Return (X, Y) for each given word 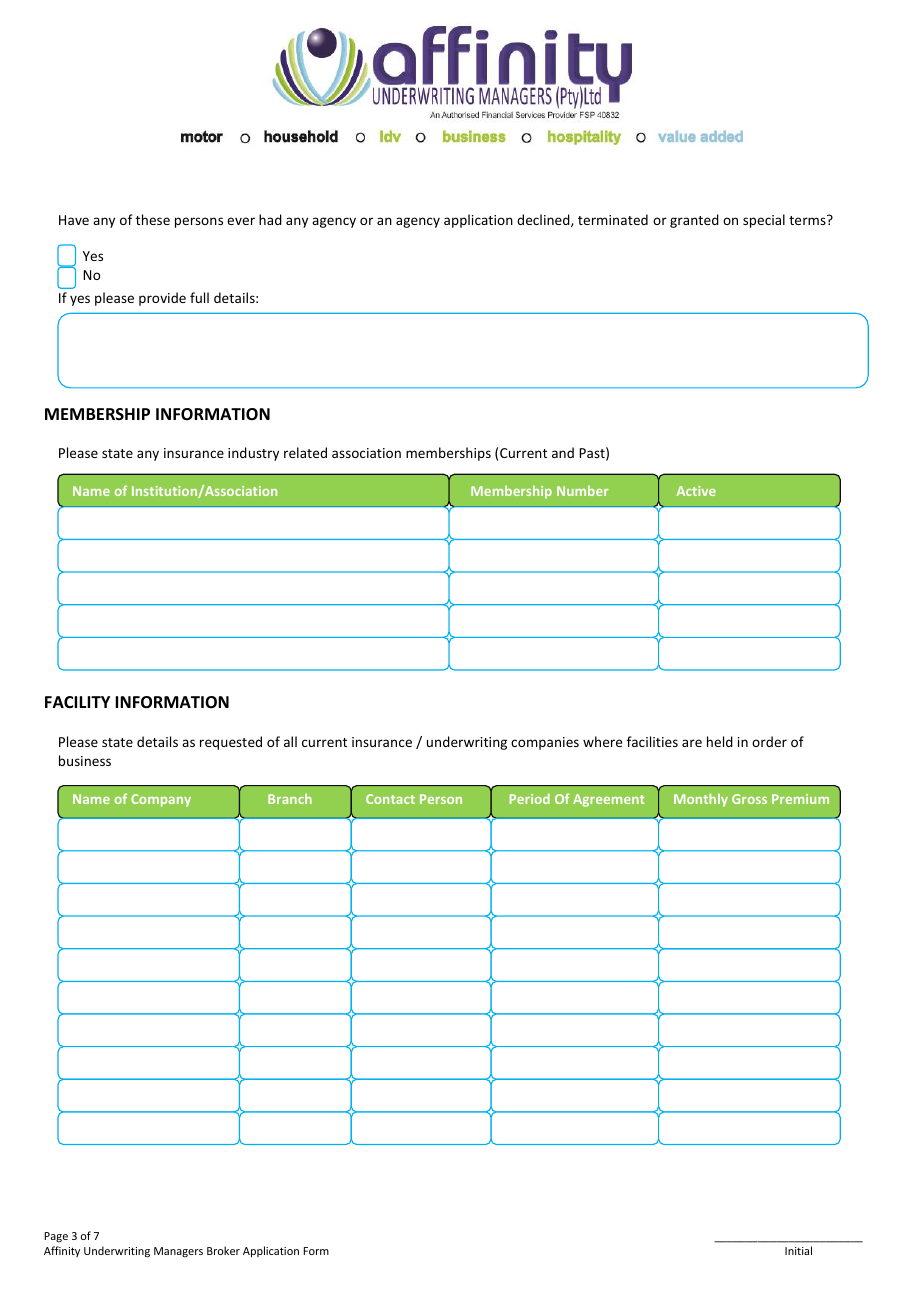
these (153, 219)
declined (544, 220)
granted (694, 221)
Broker (223, 1250)
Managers (178, 1252)
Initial (798, 1250)
